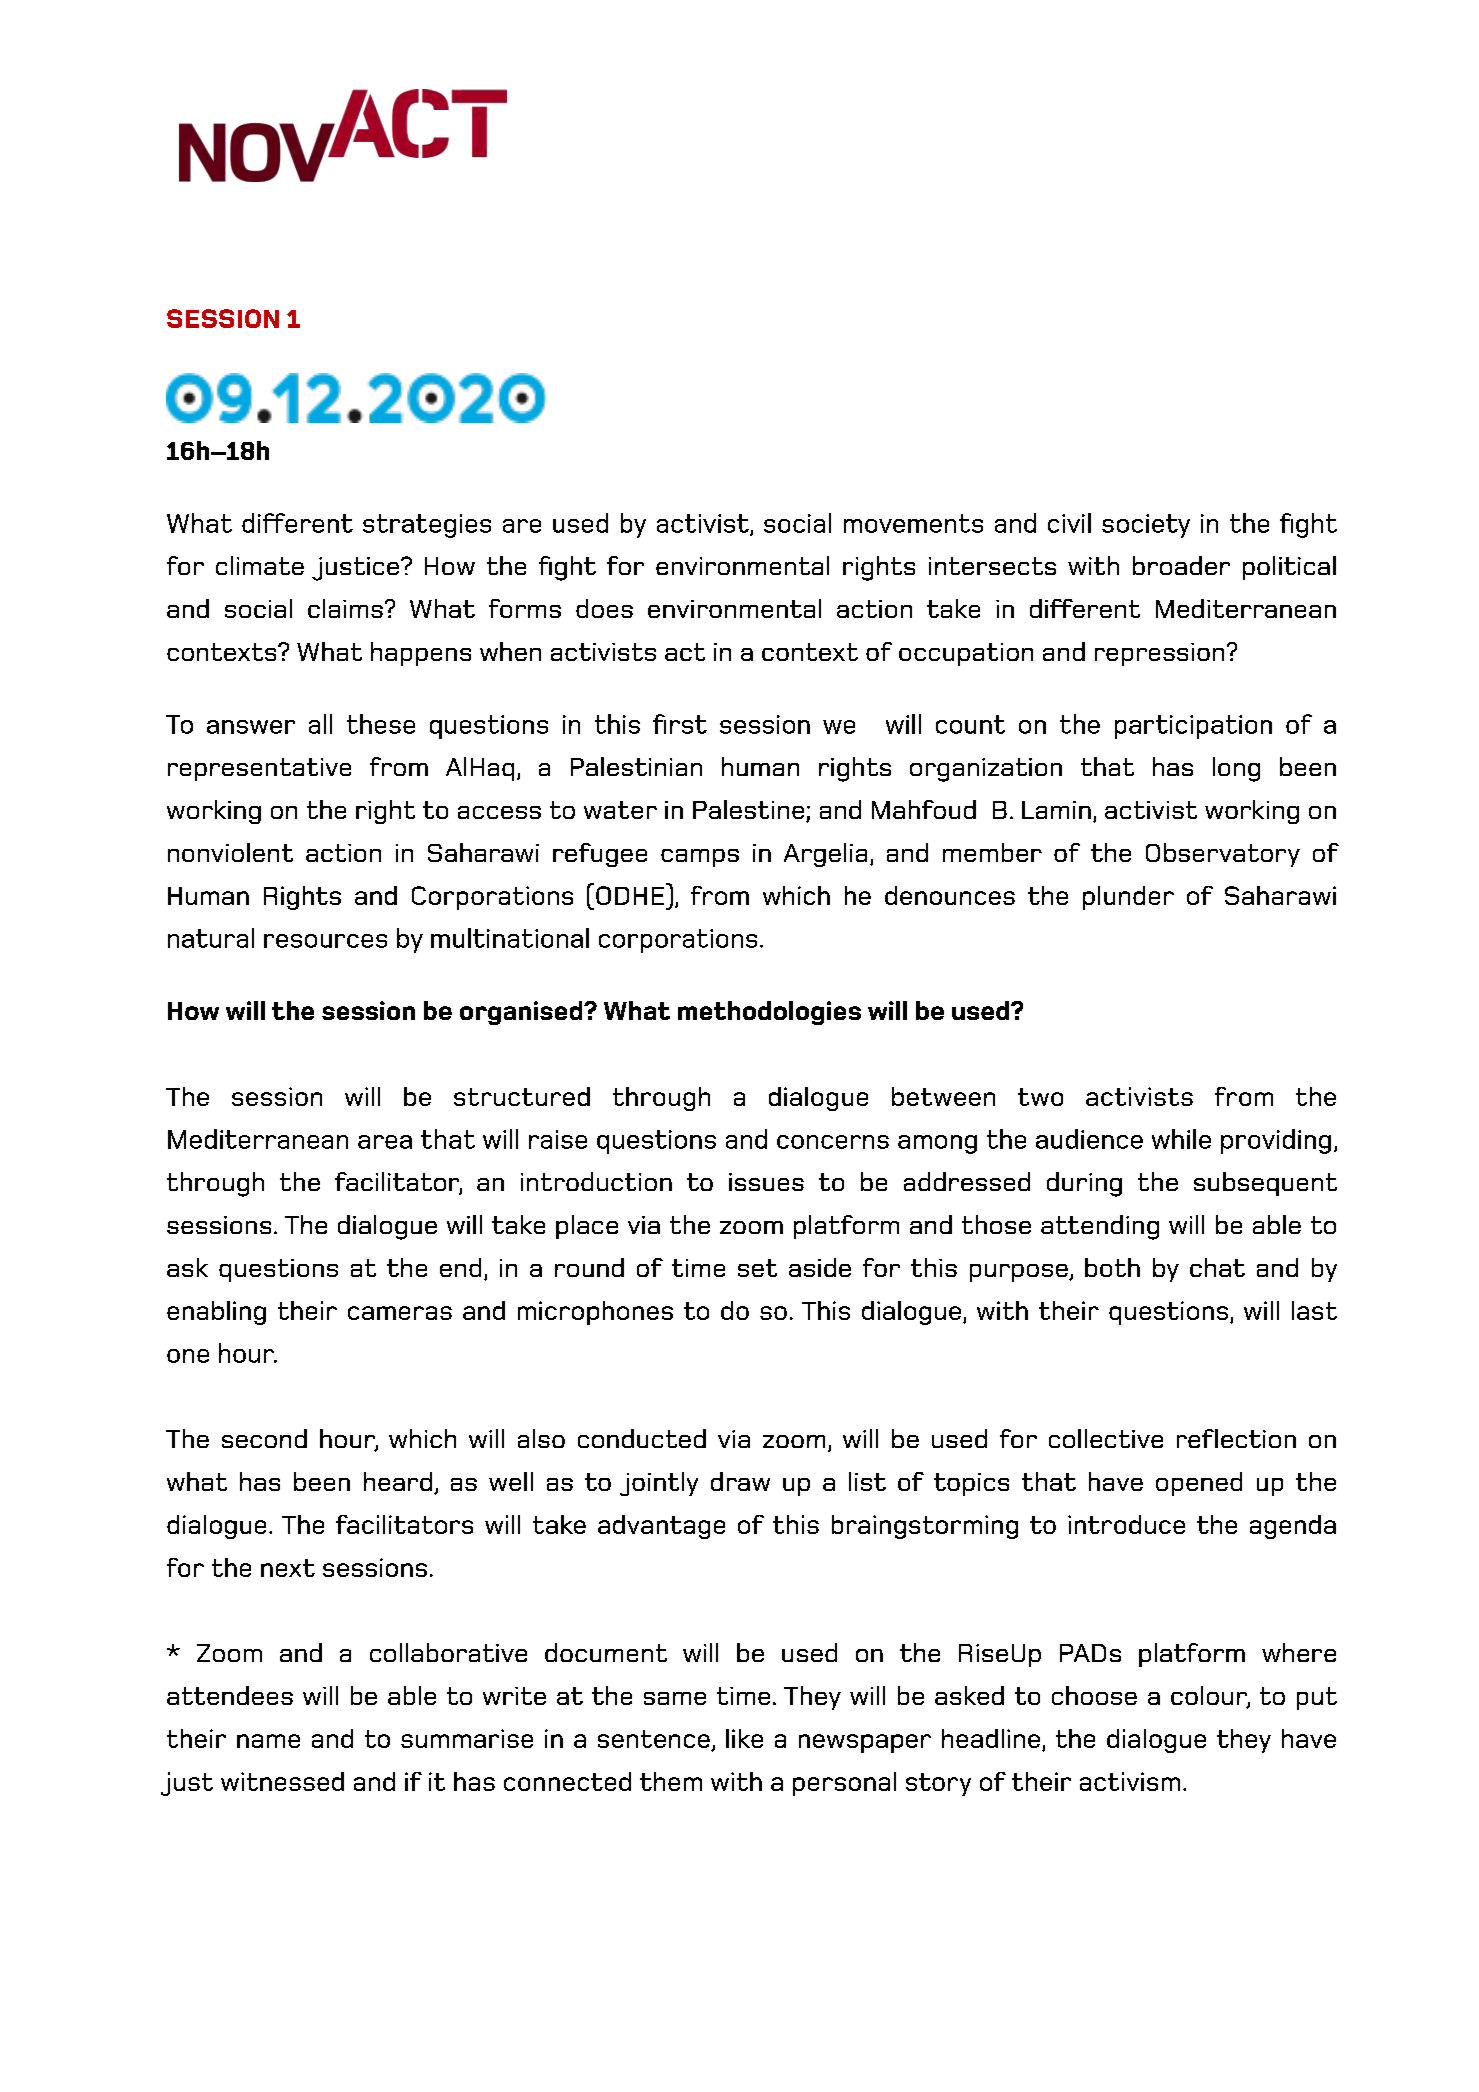  Describe the element at coordinates (1181, 565) in the image. I see `broader` at that location.
